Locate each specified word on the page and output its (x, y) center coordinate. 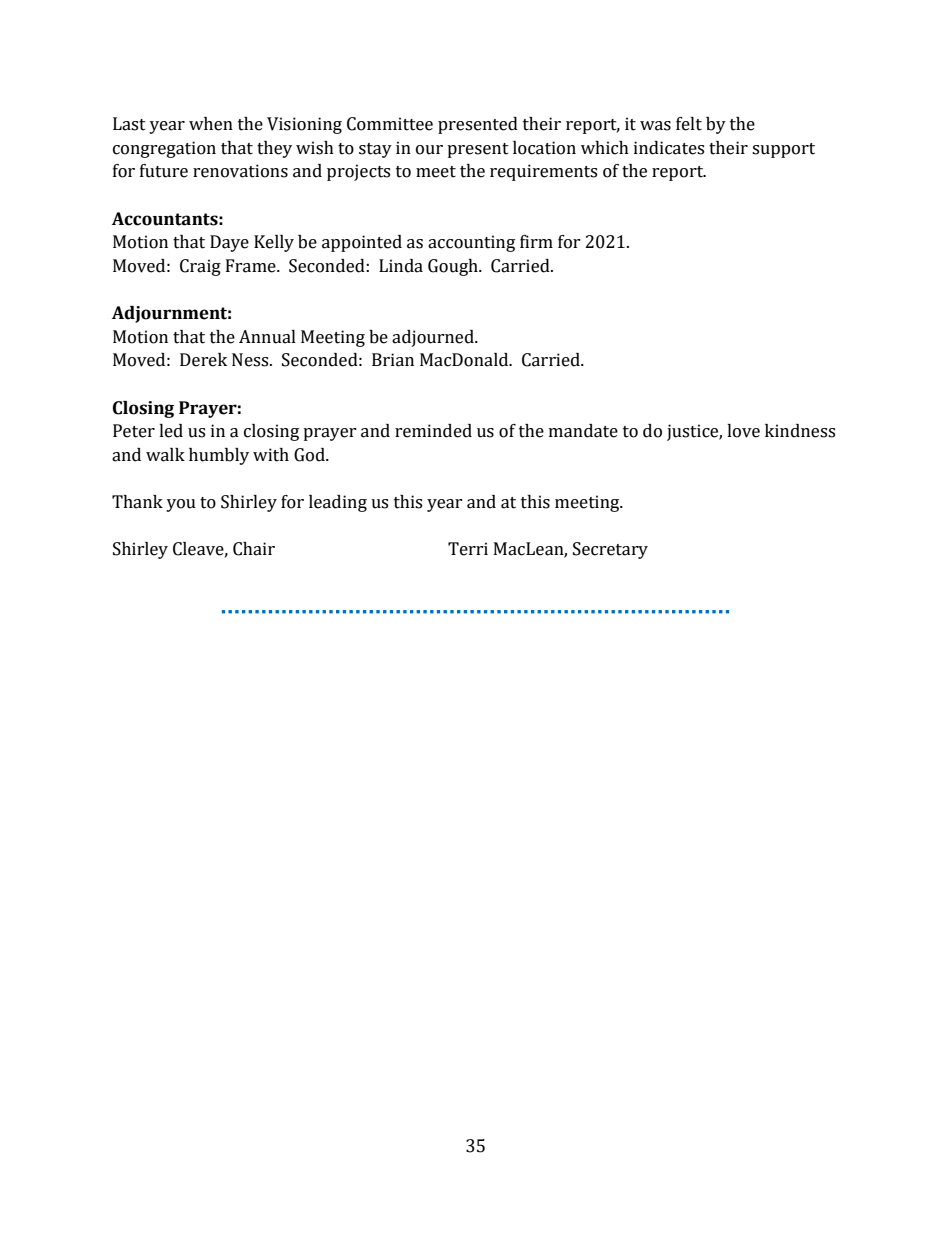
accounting (471, 243)
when (211, 124)
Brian (393, 360)
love (743, 431)
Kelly (274, 243)
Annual (267, 337)
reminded (433, 431)
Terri (468, 549)
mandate (583, 431)
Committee (390, 124)
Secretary (610, 550)
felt (689, 124)
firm (536, 241)
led (171, 431)
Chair (254, 549)
